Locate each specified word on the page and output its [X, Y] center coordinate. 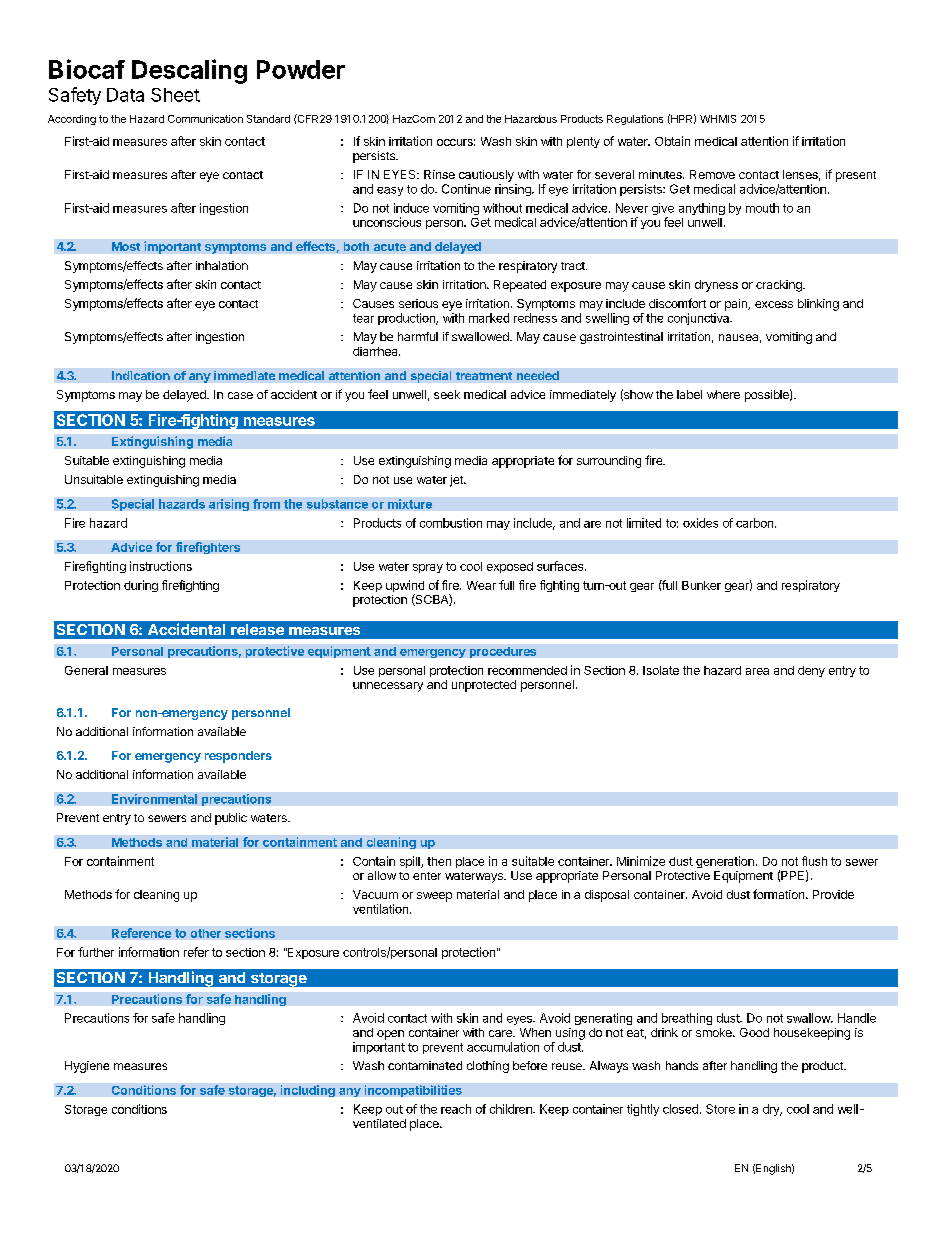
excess [774, 304]
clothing [488, 1067]
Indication [141, 375]
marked [489, 318]
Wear [481, 585]
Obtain [672, 141]
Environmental [154, 799]
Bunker [701, 585]
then [439, 861]
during [141, 586]
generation [725, 862]
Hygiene [87, 1067]
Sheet [175, 95]
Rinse [439, 174]
